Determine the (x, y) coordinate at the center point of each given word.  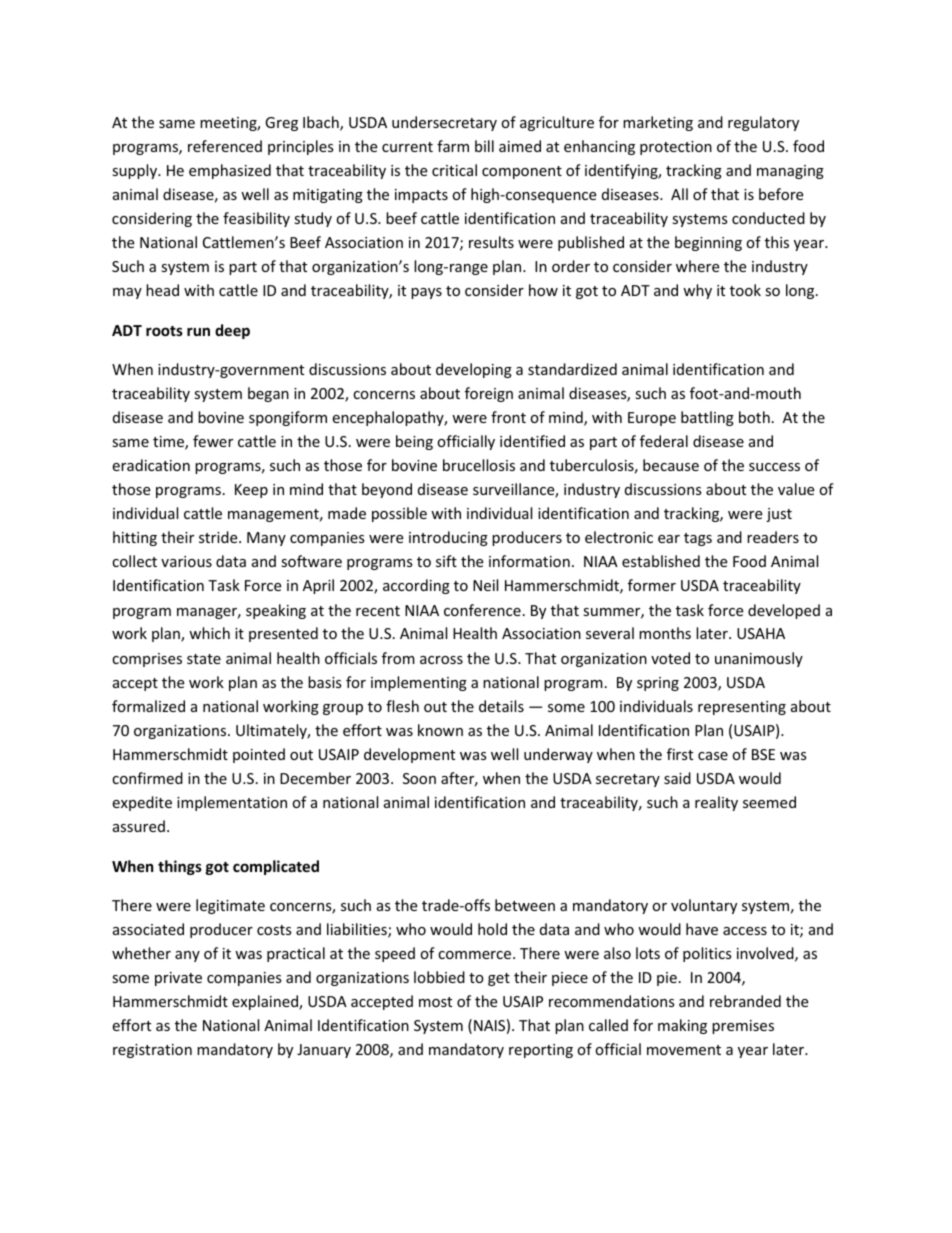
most (435, 1002)
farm (453, 146)
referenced (225, 146)
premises (743, 1027)
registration (152, 1051)
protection (676, 148)
